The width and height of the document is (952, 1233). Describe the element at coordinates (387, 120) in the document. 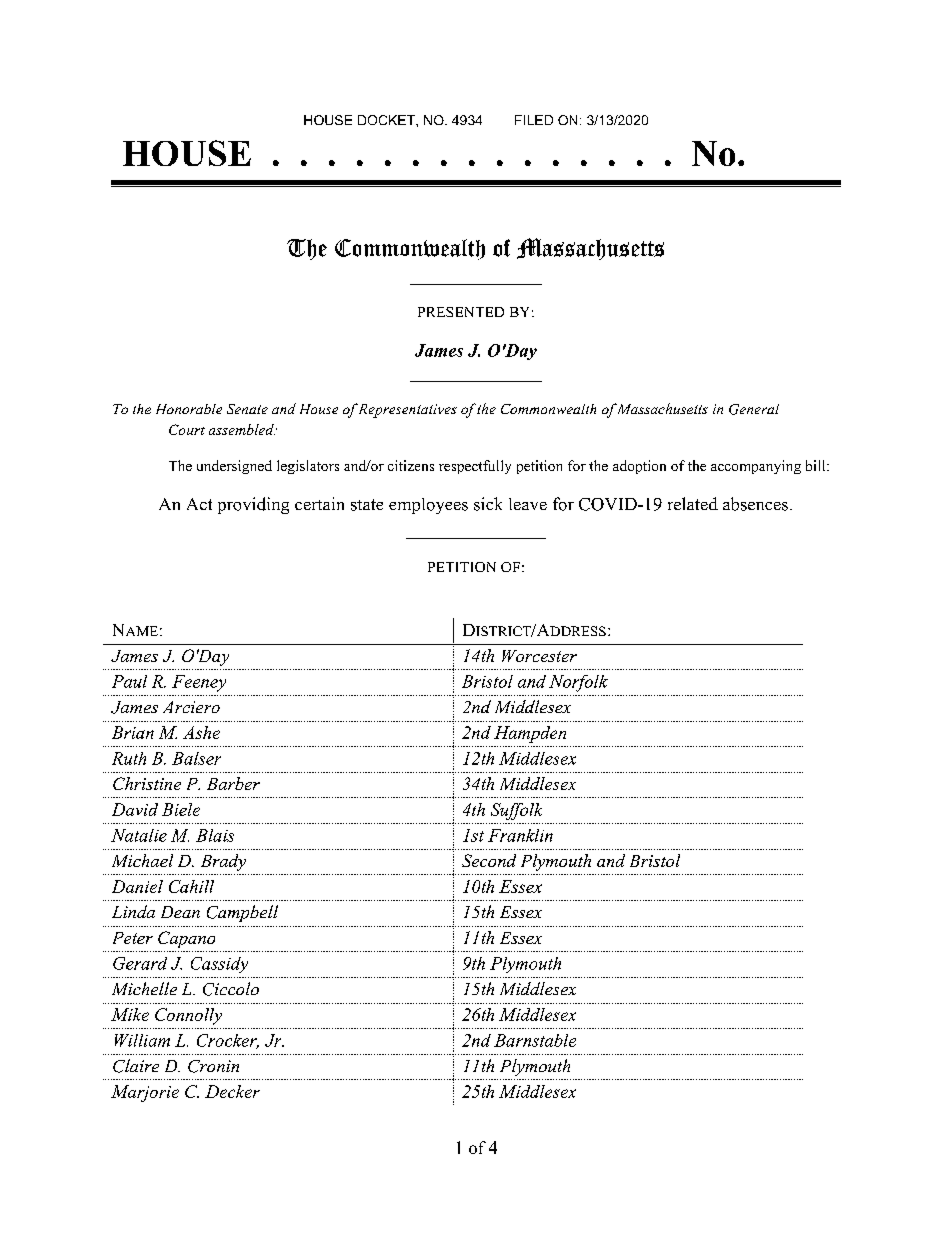

I see `DOCKET` at that location.
